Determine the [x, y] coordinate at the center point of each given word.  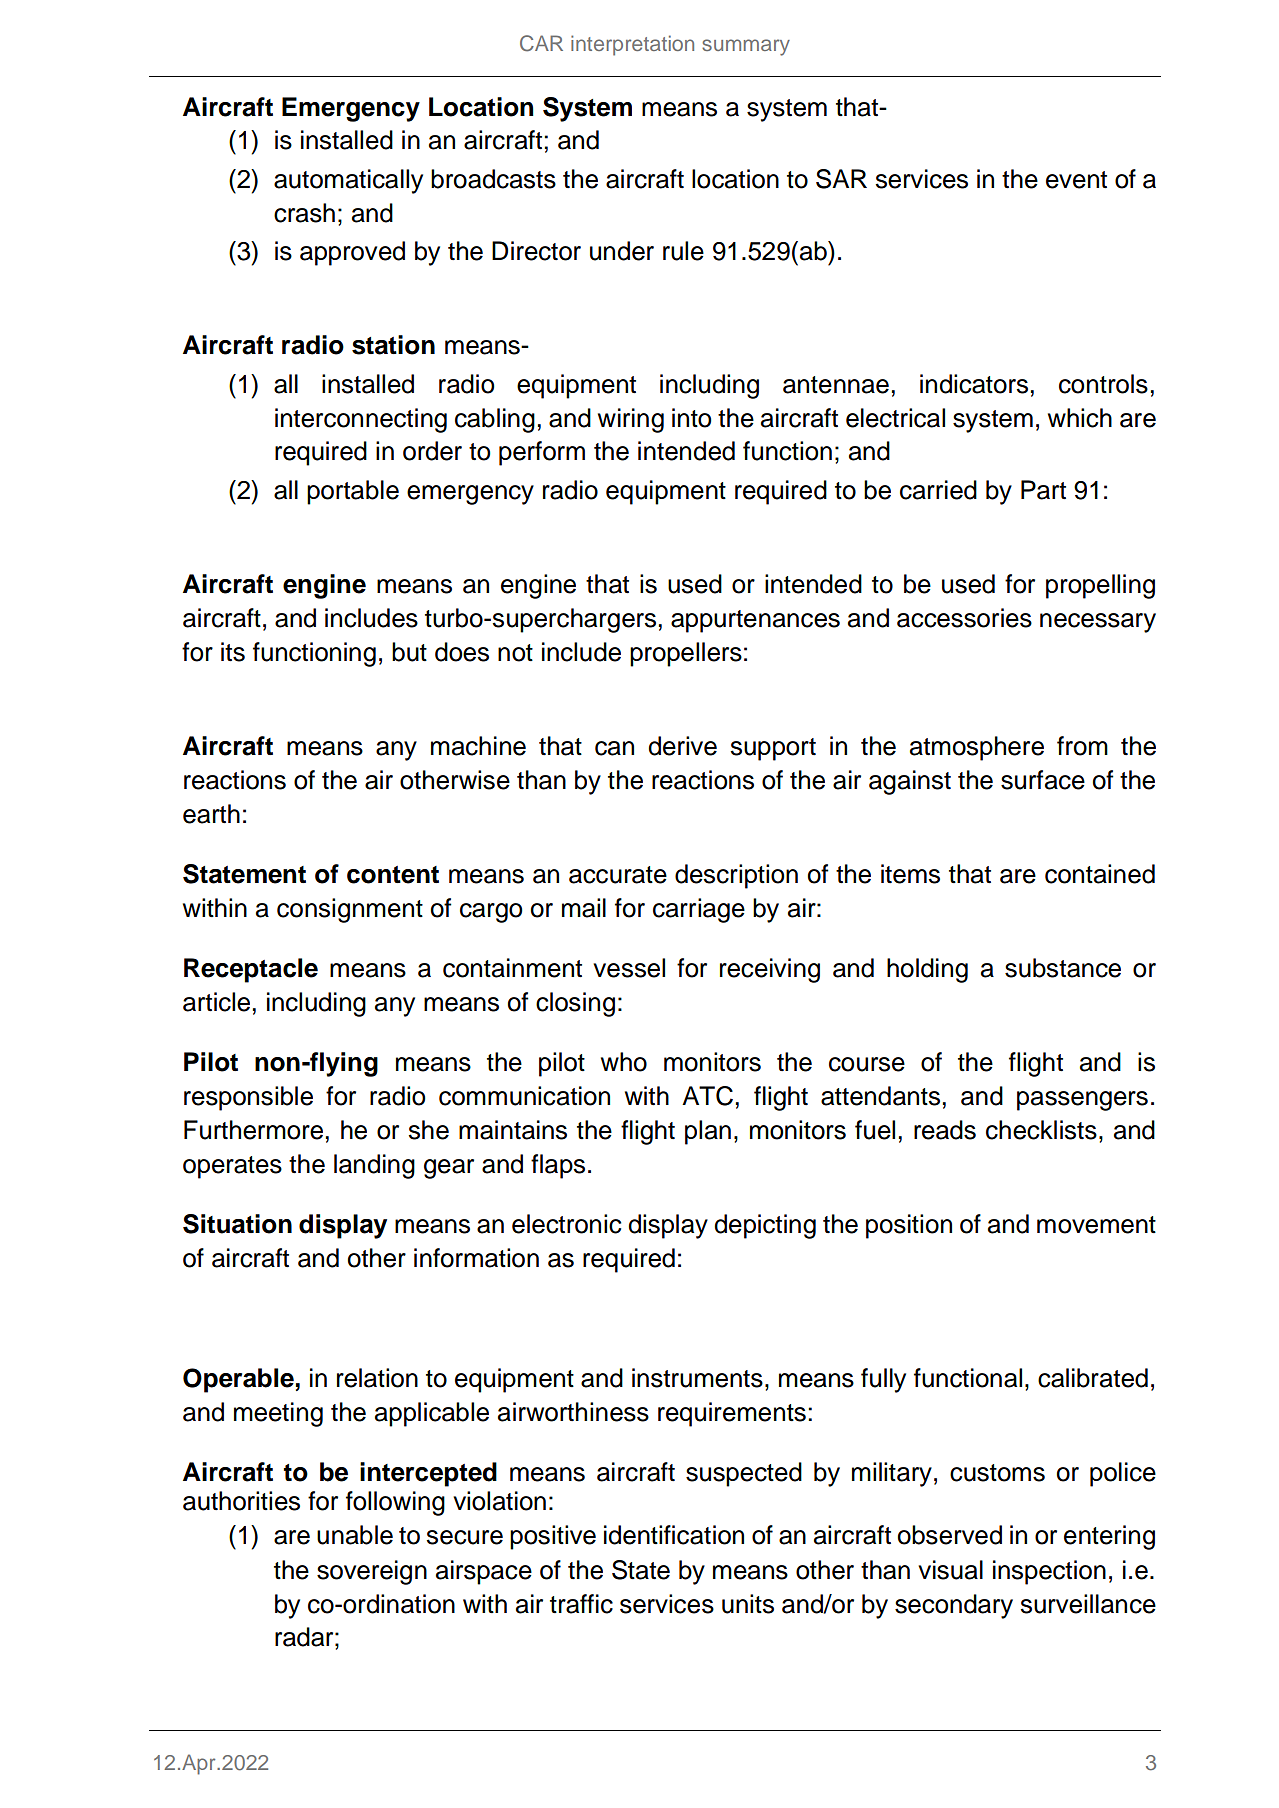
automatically [348, 181]
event [1076, 180]
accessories [964, 618]
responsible [248, 1098]
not [515, 653]
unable [355, 1535]
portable [353, 492]
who [624, 1062]
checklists [1041, 1130]
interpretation [632, 45]
